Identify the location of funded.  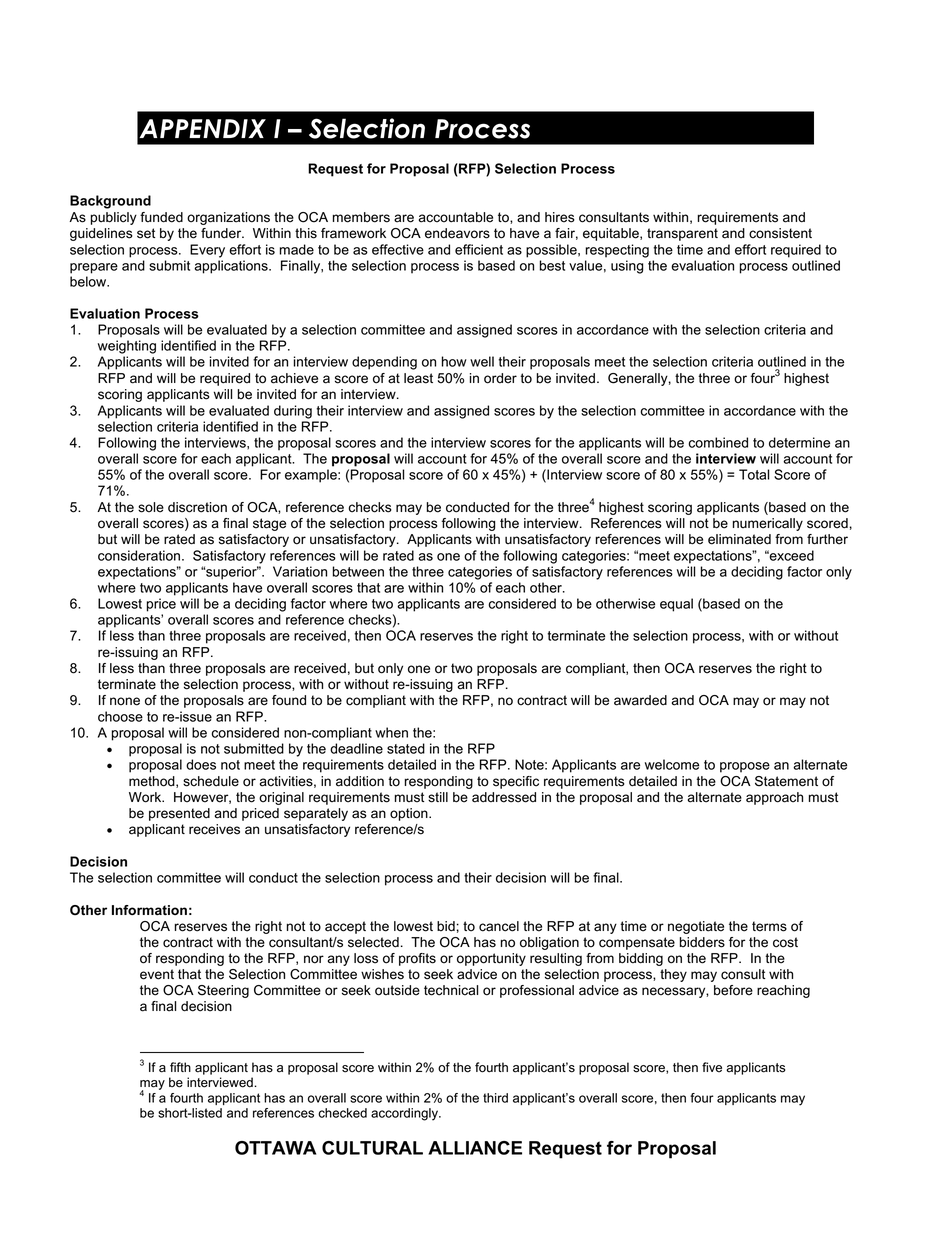
(161, 217).
